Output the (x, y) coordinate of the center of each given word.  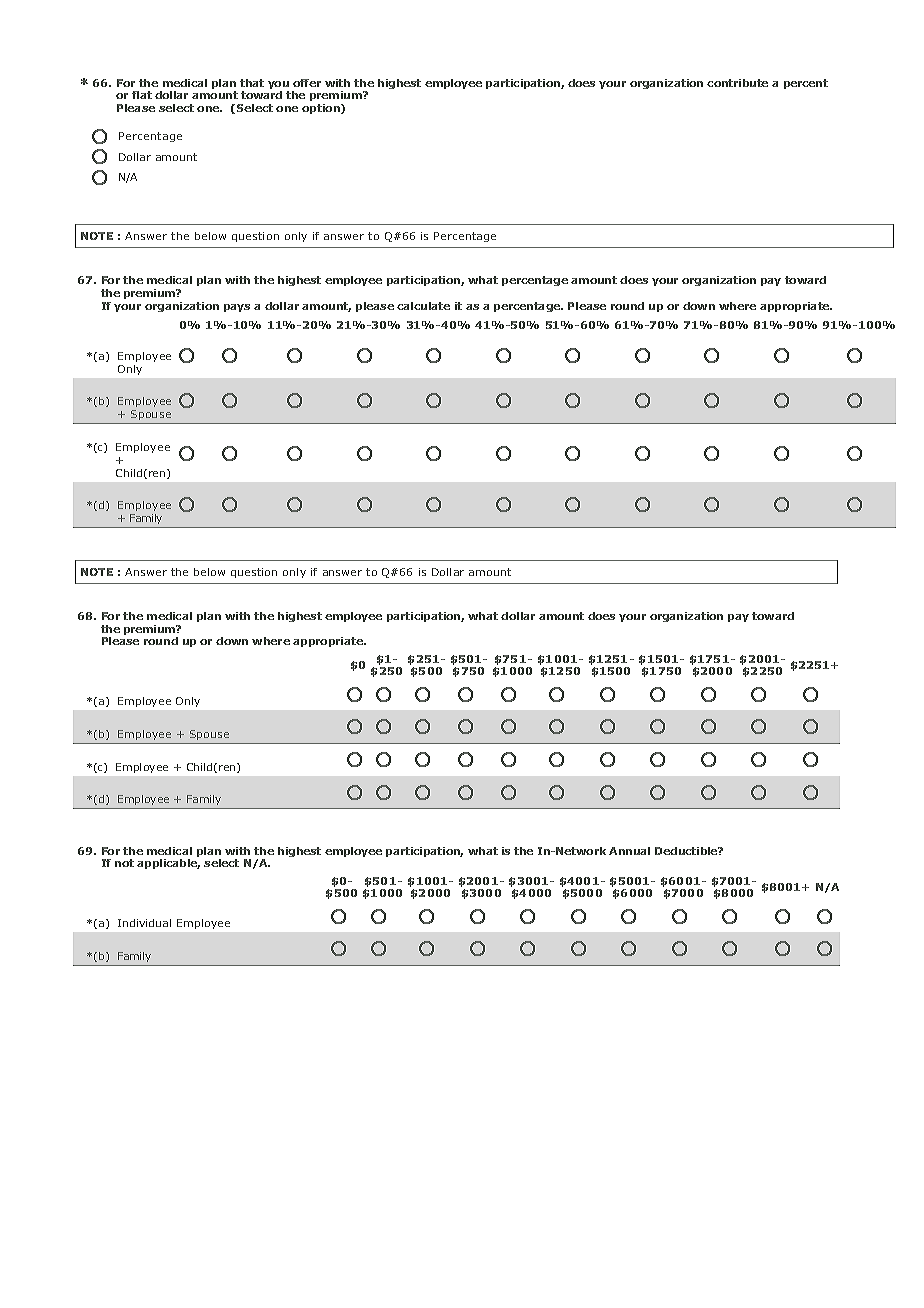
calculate (423, 306)
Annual (629, 851)
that (252, 83)
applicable (168, 864)
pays (237, 308)
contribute (737, 83)
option (322, 109)
